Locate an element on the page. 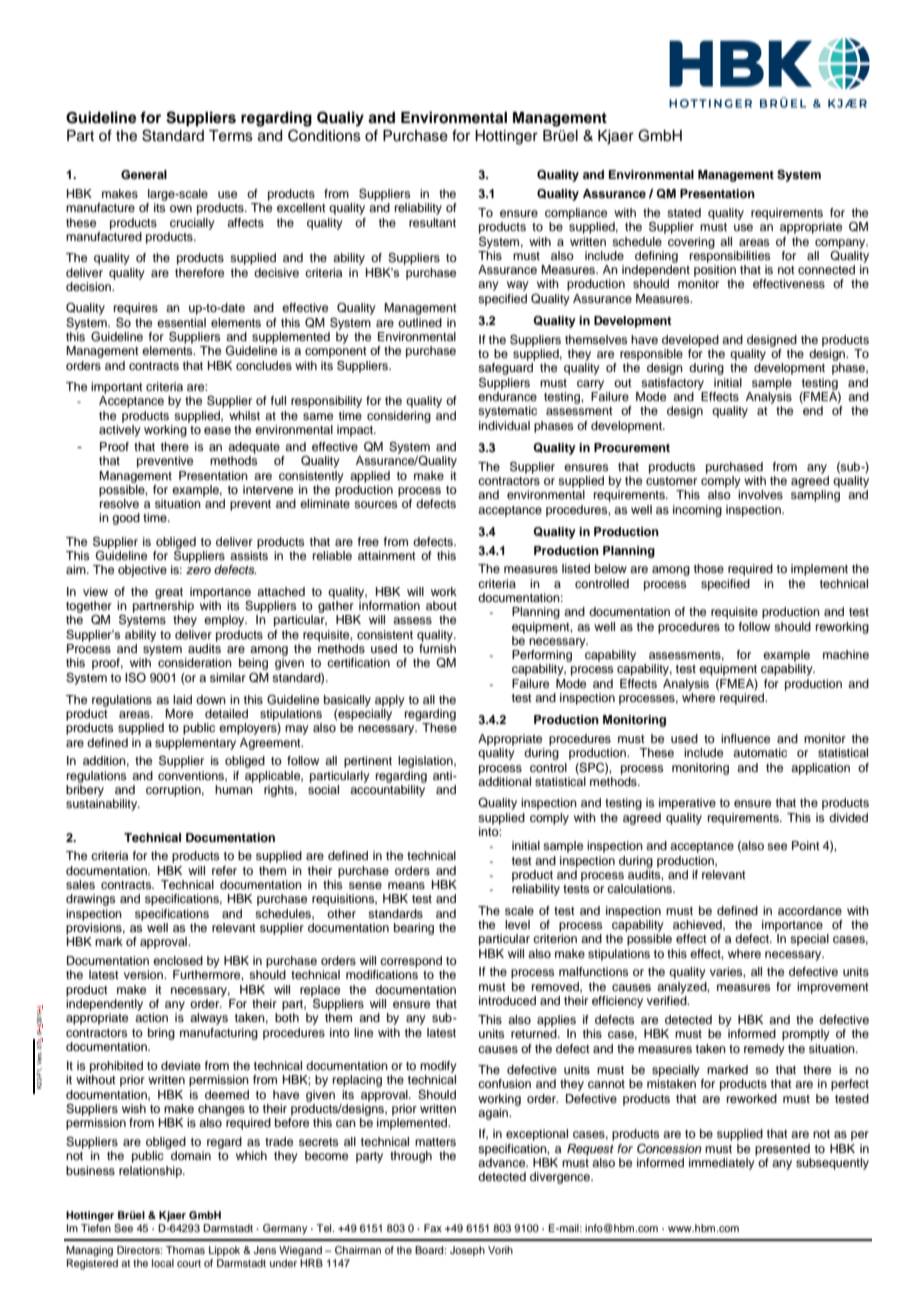 This image has height=1308, width=924. stated is located at coordinates (684, 212).
